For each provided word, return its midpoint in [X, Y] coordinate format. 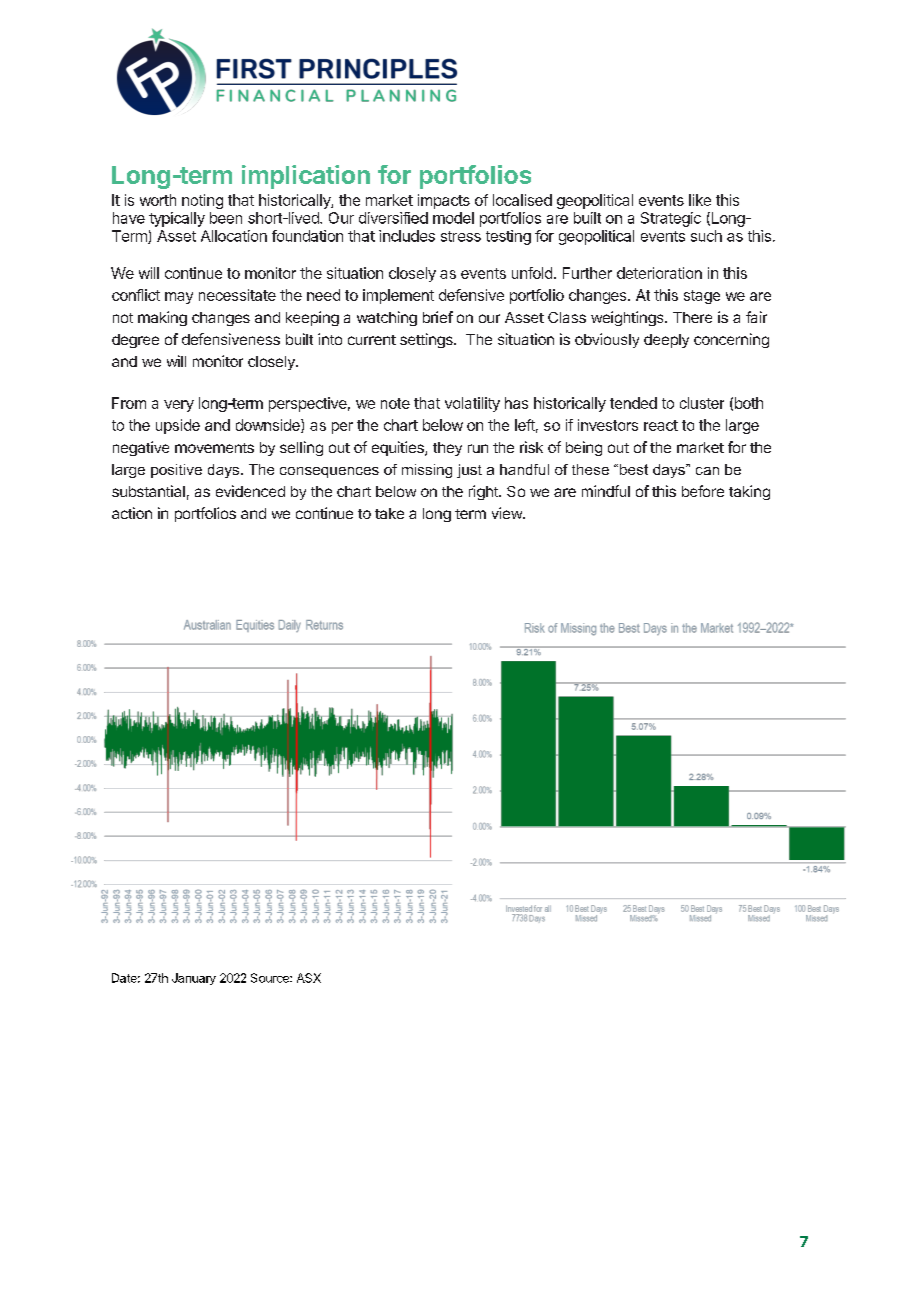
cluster [702, 403]
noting [202, 201]
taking [749, 492]
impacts [444, 201]
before [703, 491]
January [194, 979]
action [132, 513]
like [700, 200]
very [179, 406]
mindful [606, 491]
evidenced [250, 491]
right [484, 492]
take [389, 513]
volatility [472, 404]
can [707, 471]
